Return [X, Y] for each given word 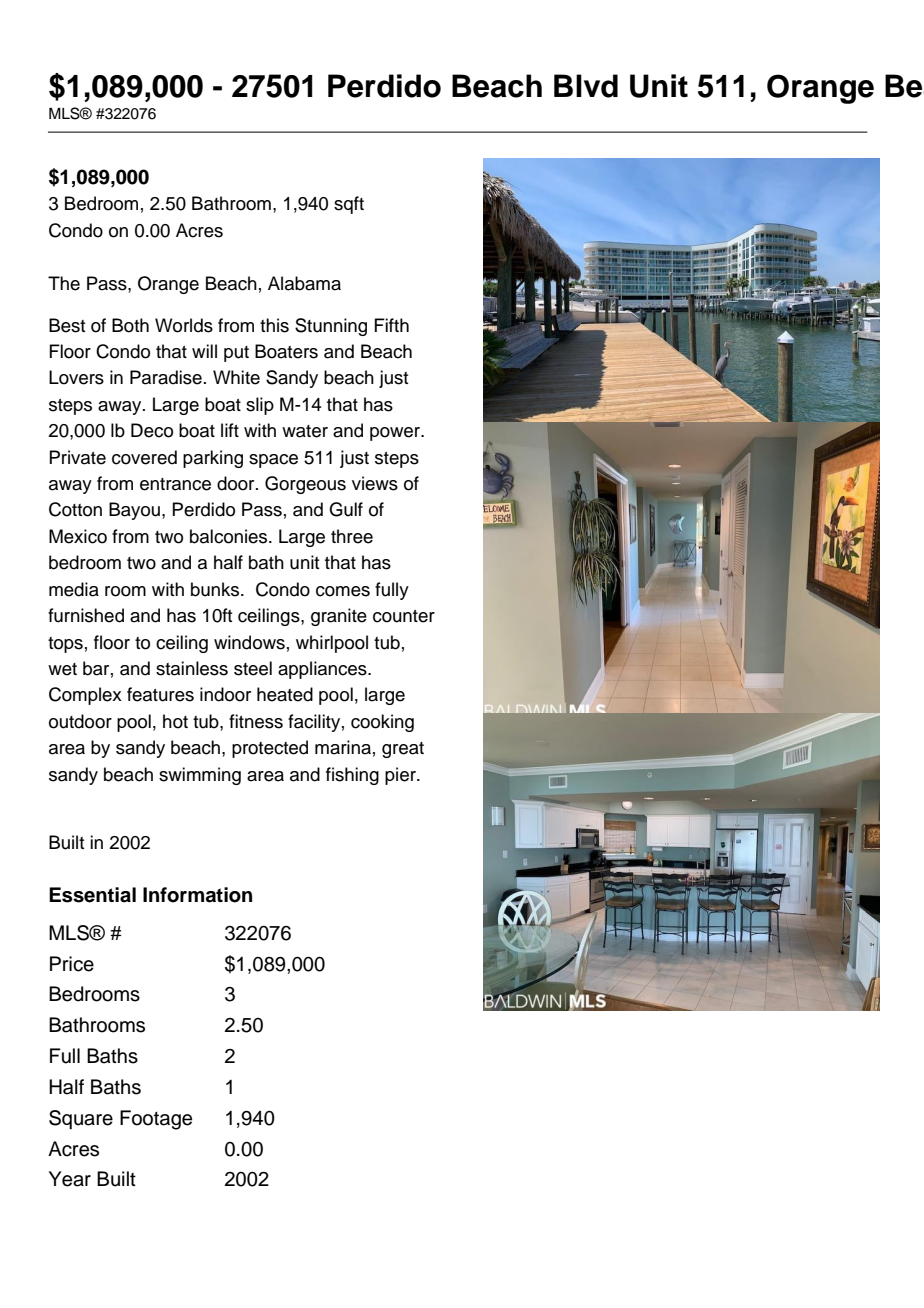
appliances [323, 670]
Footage [156, 1120]
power [396, 434]
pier [401, 776]
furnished [86, 615]
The [64, 283]
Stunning [331, 327]
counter [404, 616]
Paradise [166, 377]
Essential [92, 895]
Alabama [304, 283]
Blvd [586, 86]
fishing [352, 776]
